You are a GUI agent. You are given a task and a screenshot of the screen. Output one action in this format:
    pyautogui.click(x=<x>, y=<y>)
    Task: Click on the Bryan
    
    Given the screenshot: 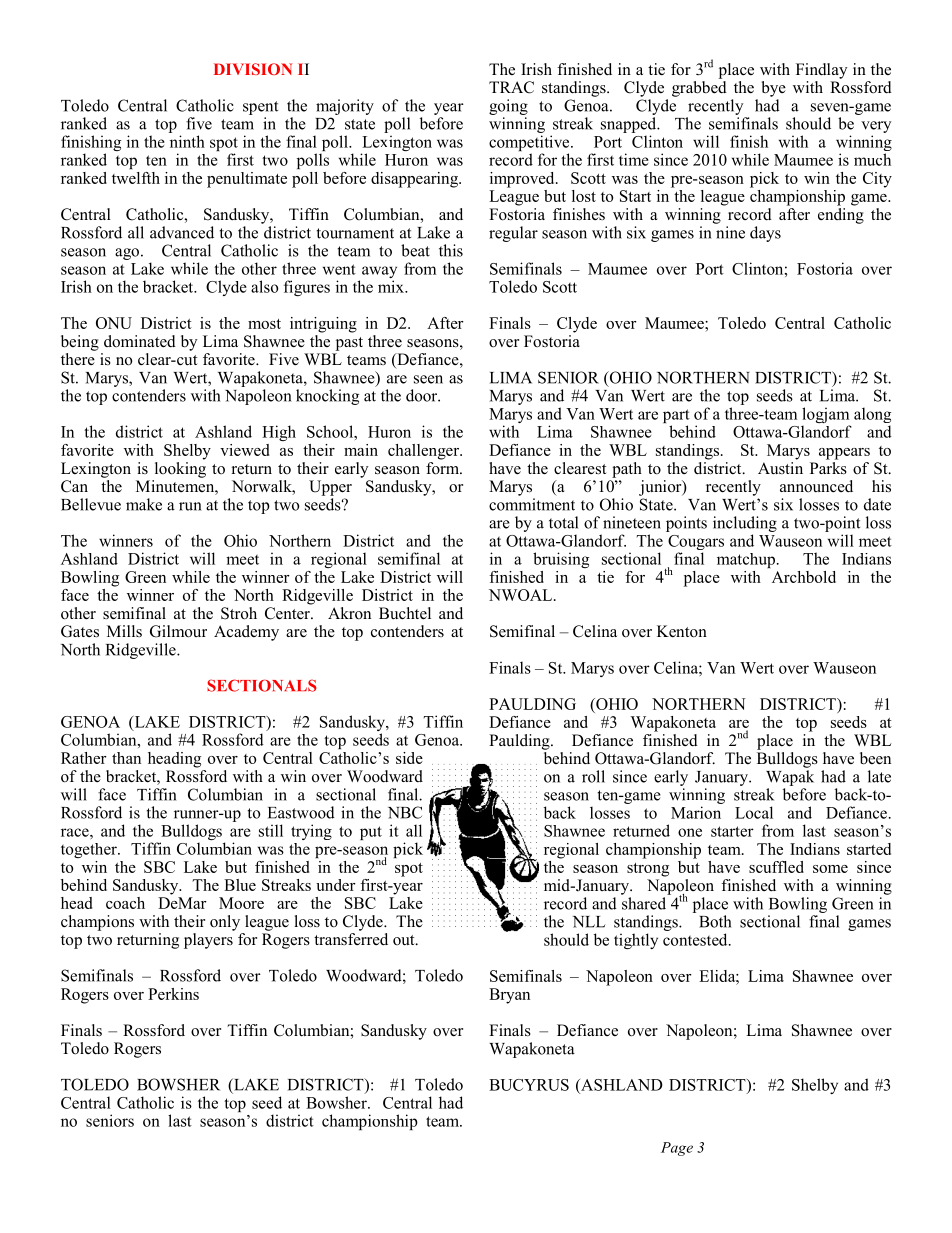 What is the action you would take?
    pyautogui.click(x=509, y=996)
